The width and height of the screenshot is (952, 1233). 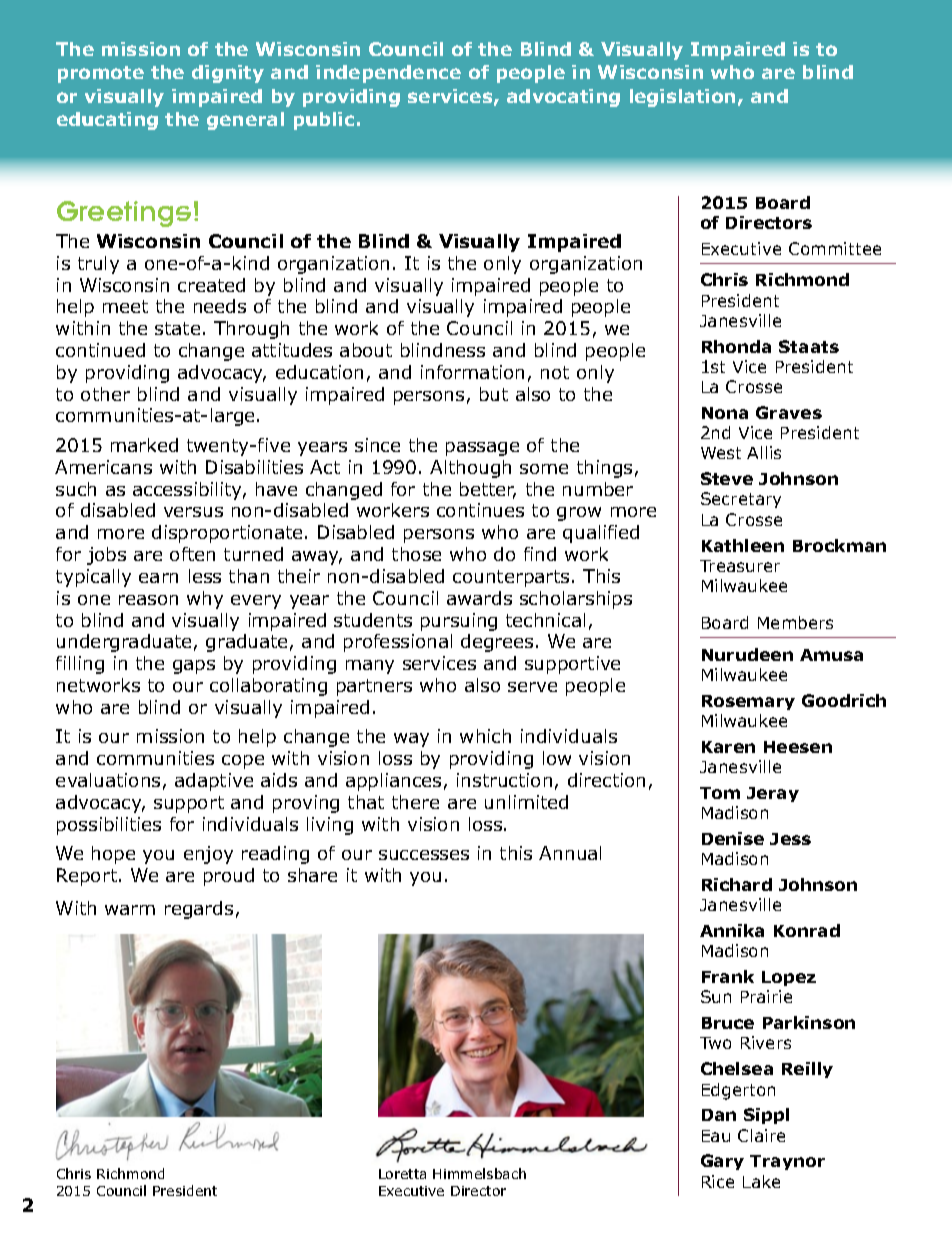 I want to click on independence, so click(x=388, y=74).
